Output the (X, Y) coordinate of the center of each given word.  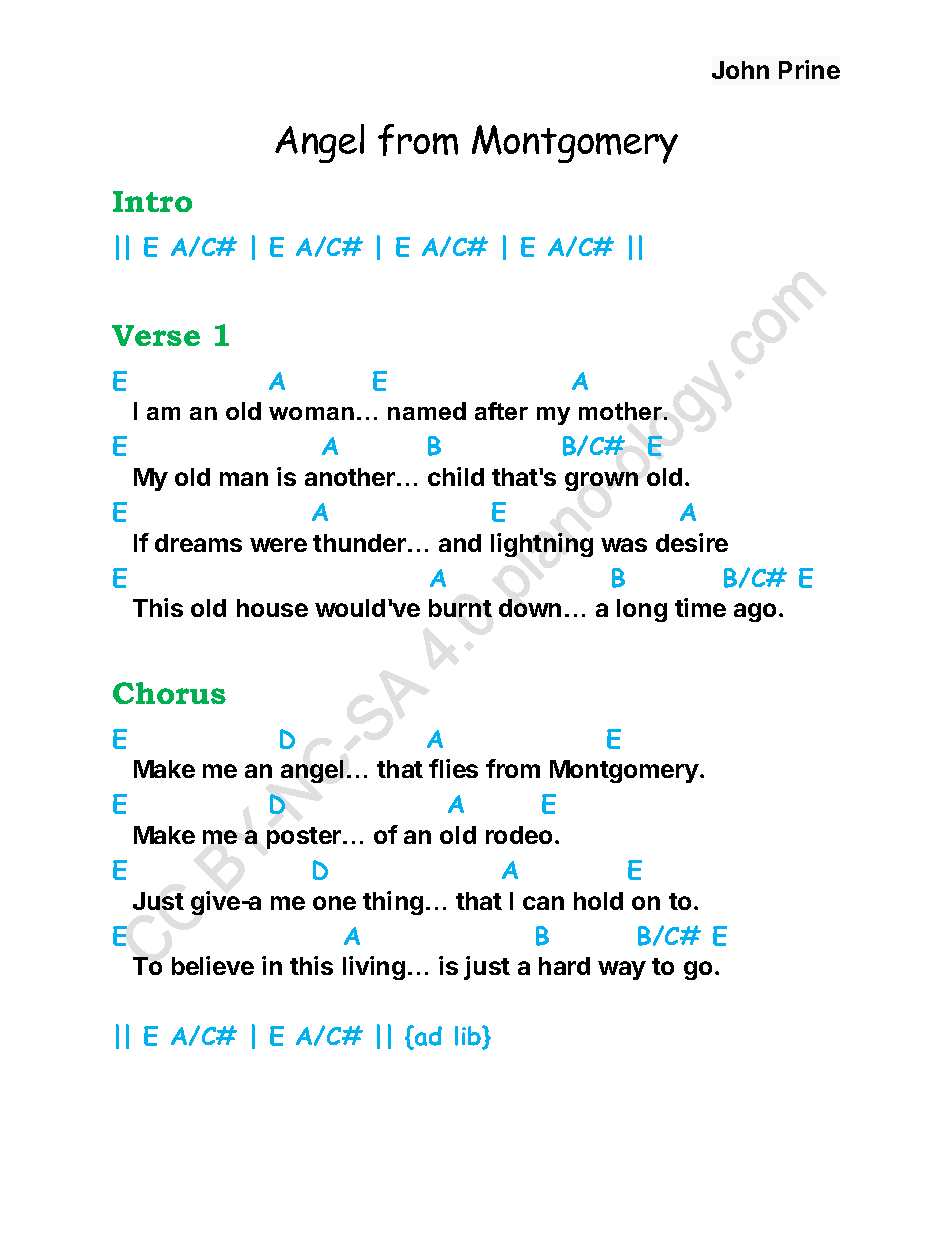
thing (393, 903)
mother (622, 411)
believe (213, 965)
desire (692, 542)
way (622, 970)
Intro (152, 201)
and (460, 543)
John (740, 70)
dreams (198, 543)
